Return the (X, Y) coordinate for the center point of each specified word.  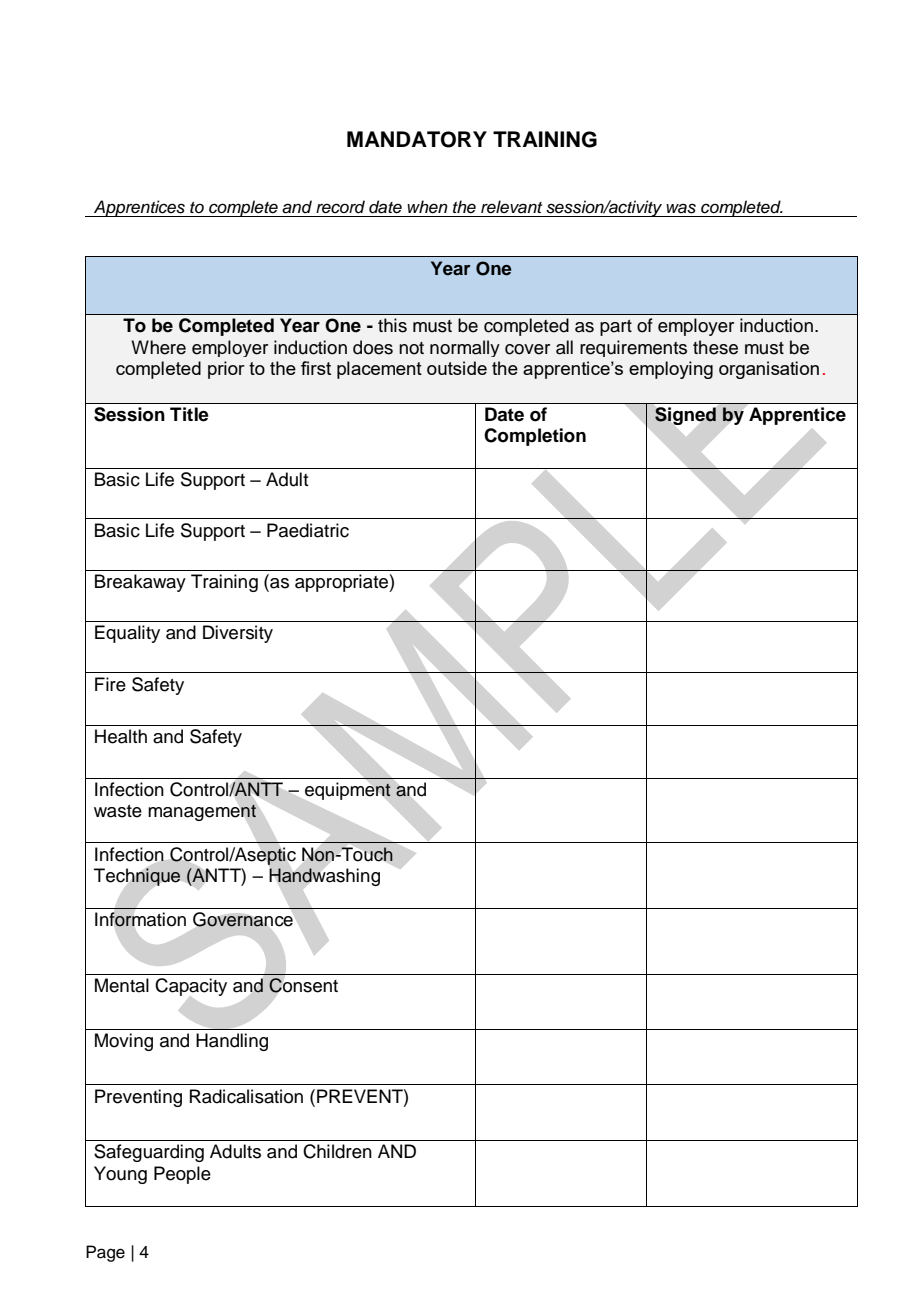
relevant (511, 207)
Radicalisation (246, 1096)
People (182, 1175)
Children (337, 1151)
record (340, 207)
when (427, 207)
